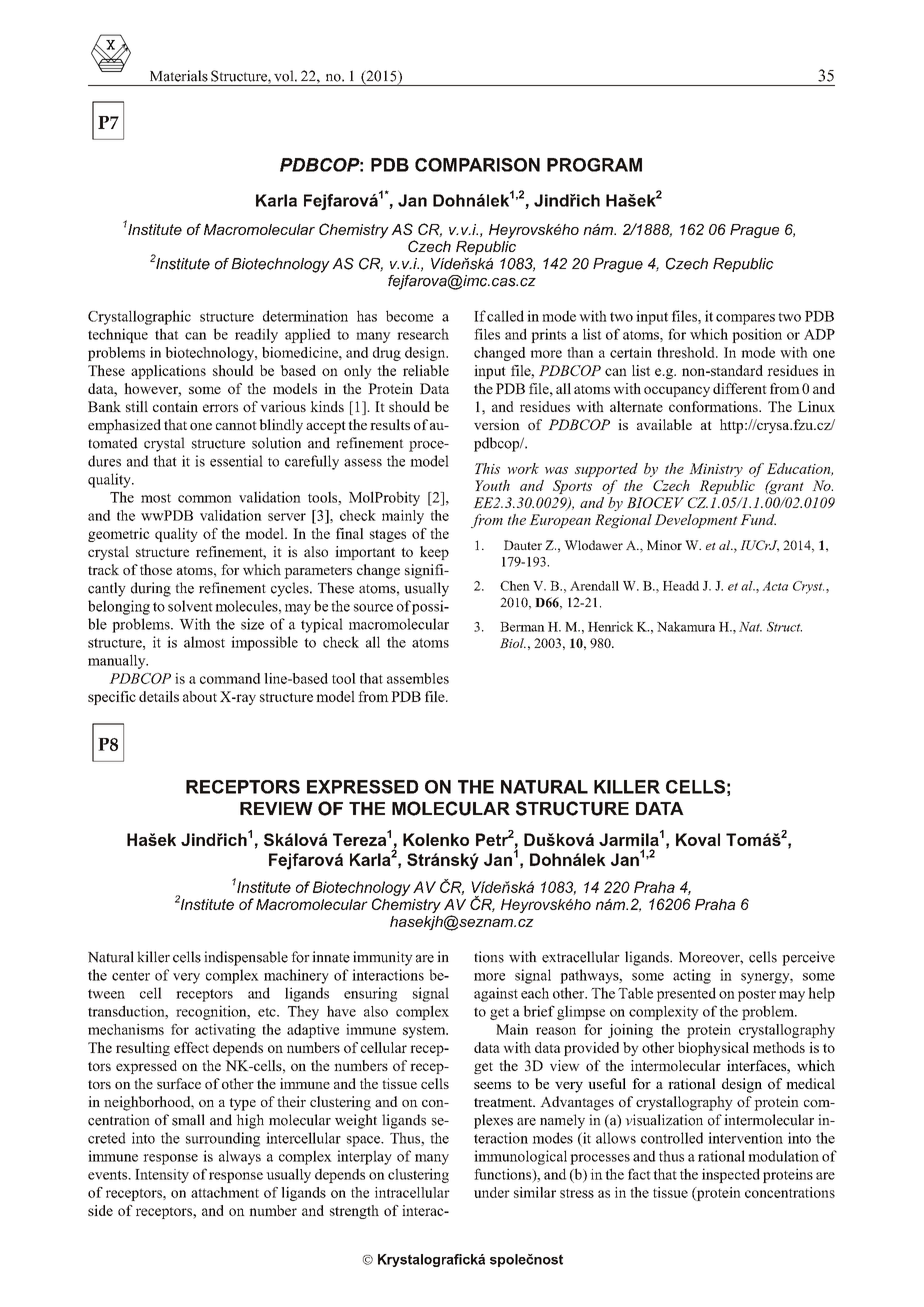 This screenshot has width=924, height=1307. What do you see at coordinates (701, 468) in the screenshot?
I see `Min` at bounding box center [701, 468].
